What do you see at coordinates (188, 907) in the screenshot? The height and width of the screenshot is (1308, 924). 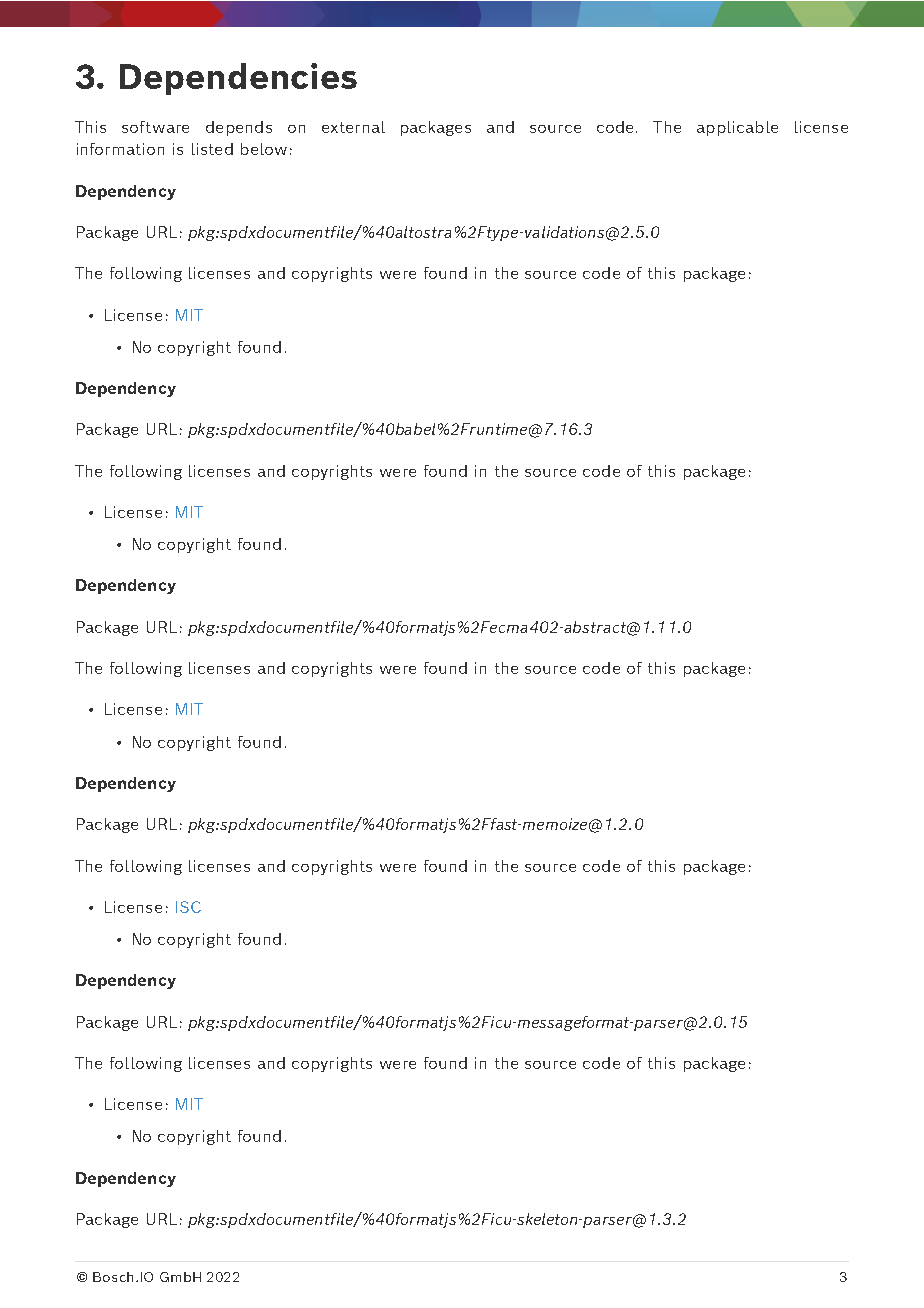 I see `ISC` at bounding box center [188, 907].
